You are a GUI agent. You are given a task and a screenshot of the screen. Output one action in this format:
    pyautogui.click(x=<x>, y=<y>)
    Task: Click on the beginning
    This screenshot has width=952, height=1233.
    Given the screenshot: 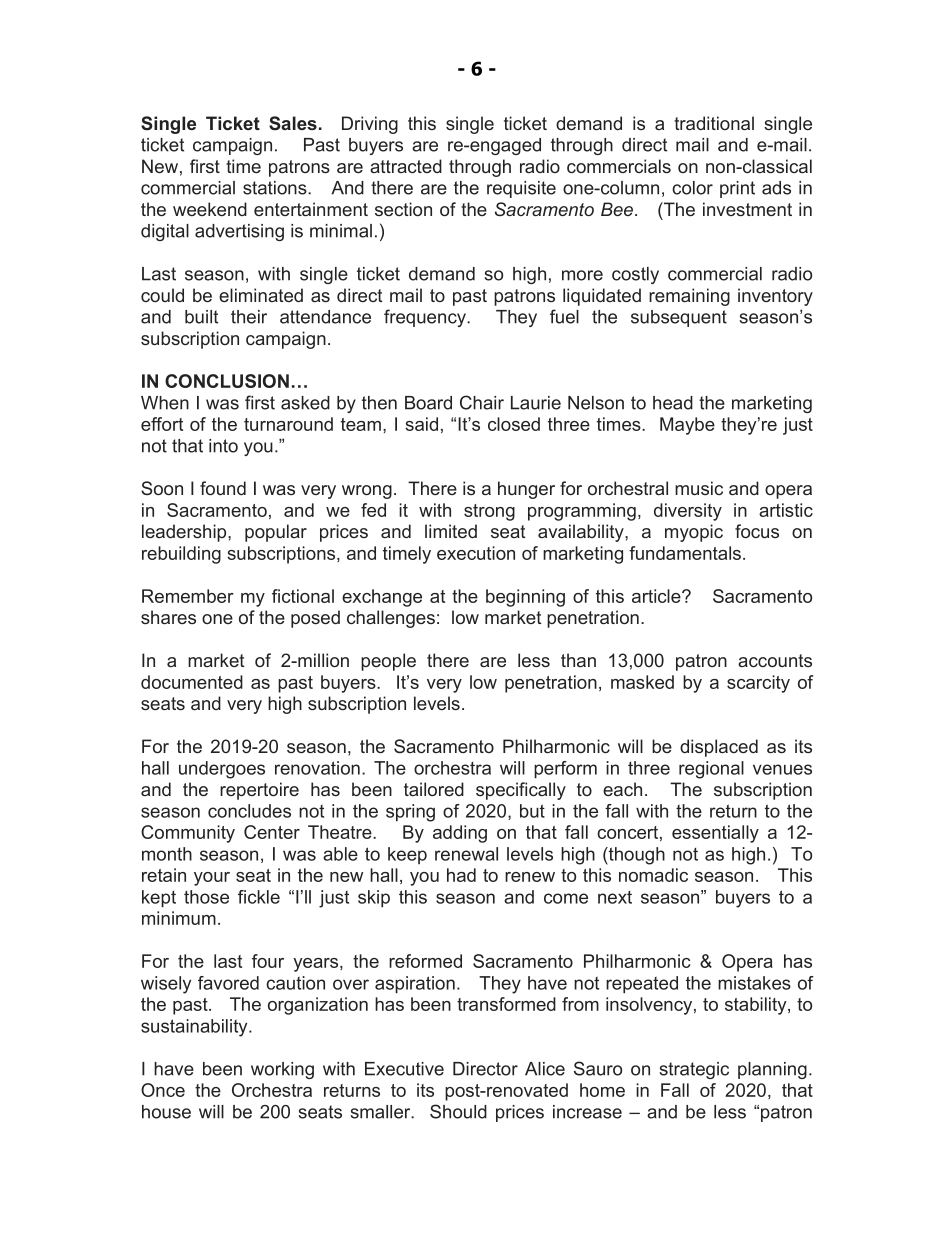 What is the action you would take?
    pyautogui.click(x=525, y=598)
